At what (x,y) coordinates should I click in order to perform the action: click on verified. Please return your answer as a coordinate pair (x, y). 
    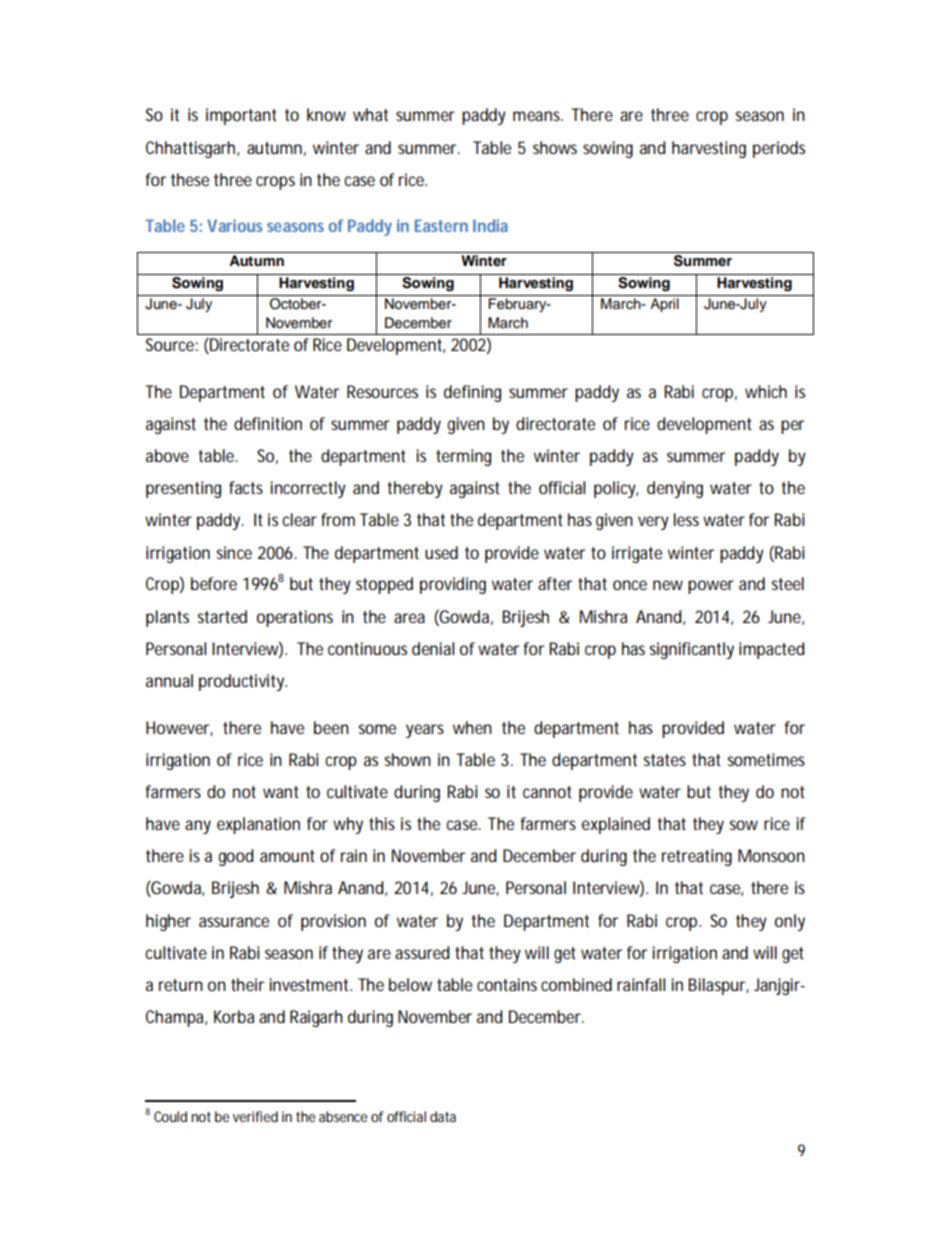
    Looking at the image, I should click on (255, 1116).
